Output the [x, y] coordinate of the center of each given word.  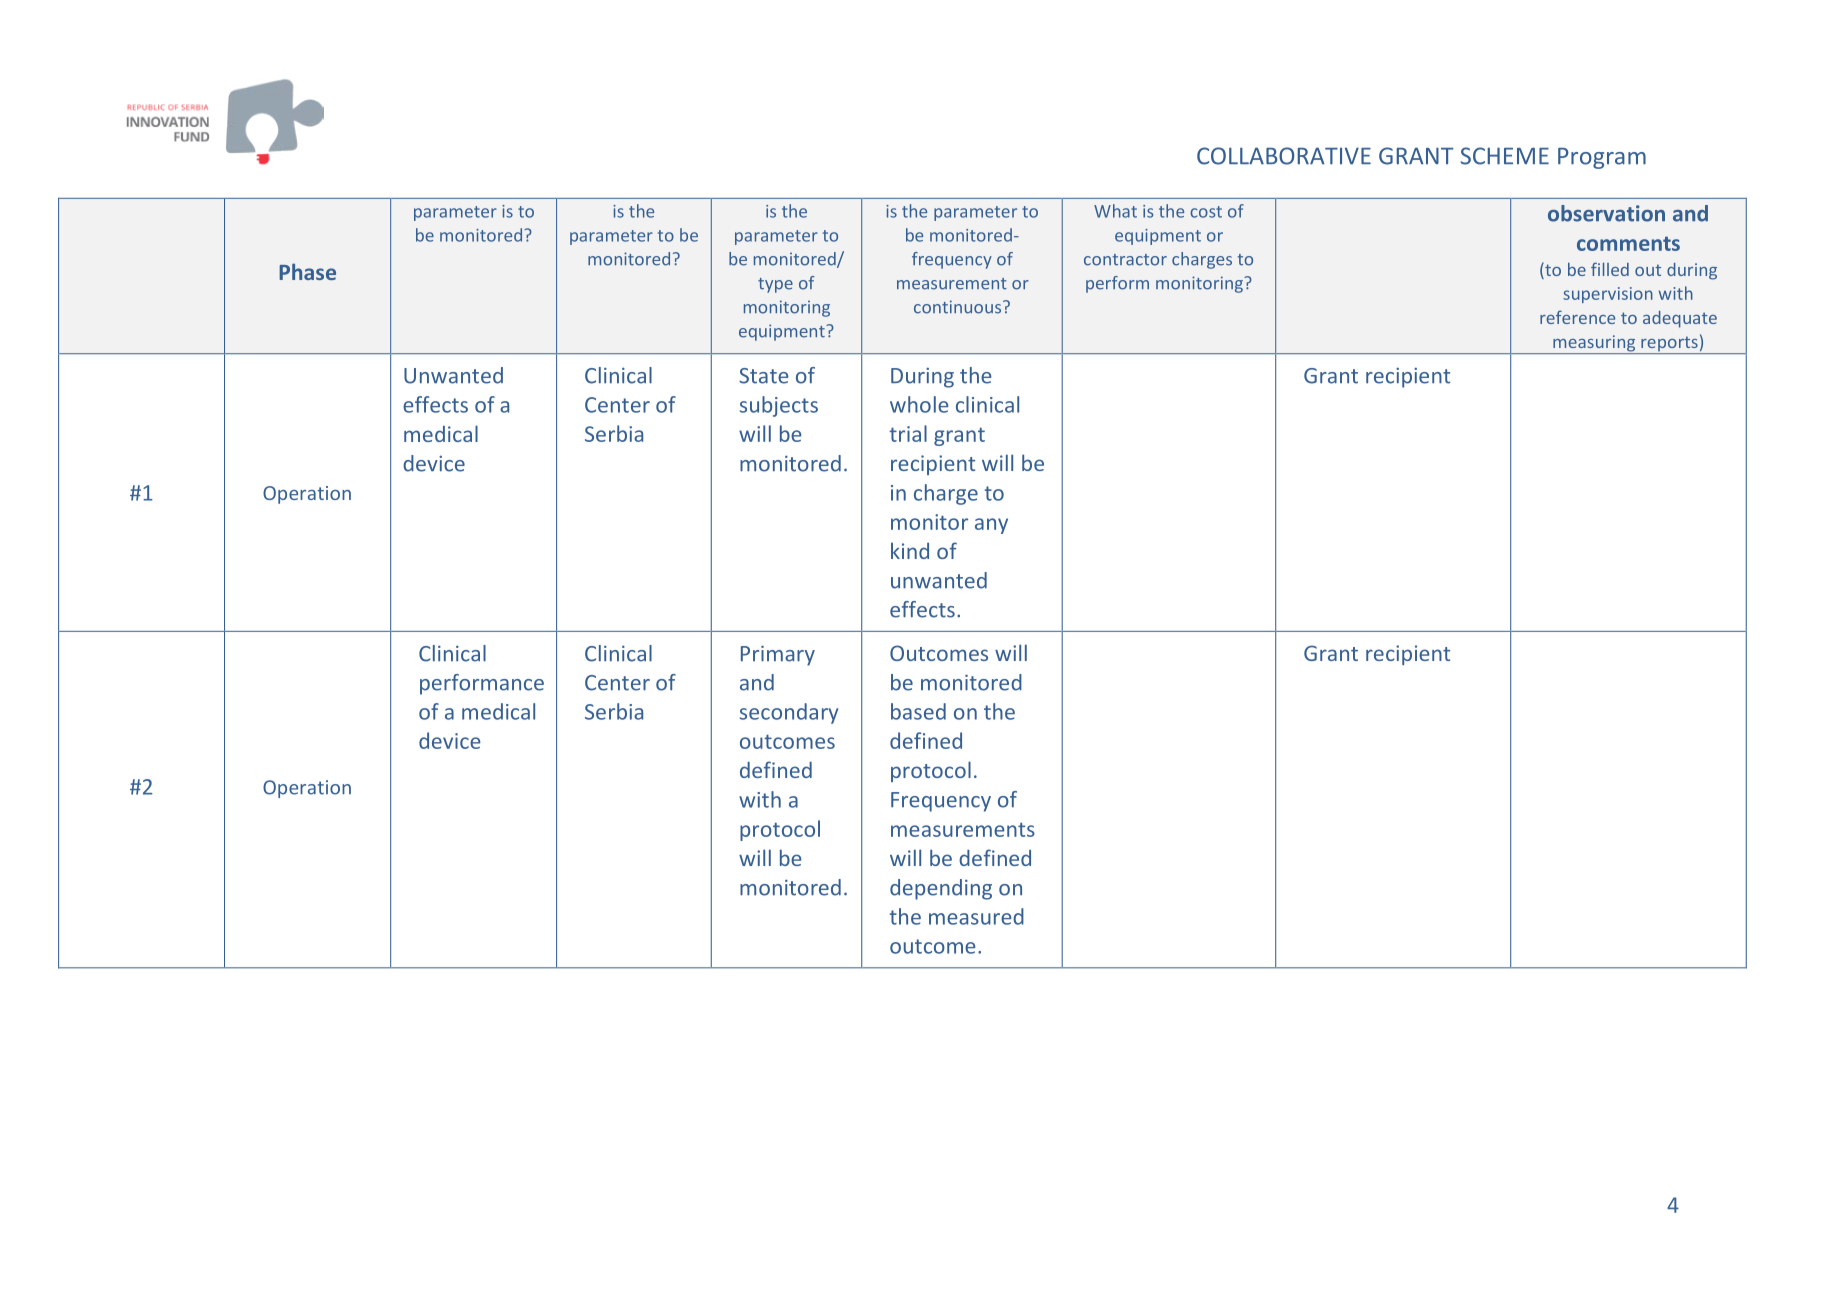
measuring [1594, 344]
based [918, 711]
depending [941, 889]
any [991, 526]
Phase [307, 271]
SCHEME [1505, 156]
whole [919, 404]
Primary [778, 655]
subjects [779, 406]
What [1115, 211]
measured [976, 916]
